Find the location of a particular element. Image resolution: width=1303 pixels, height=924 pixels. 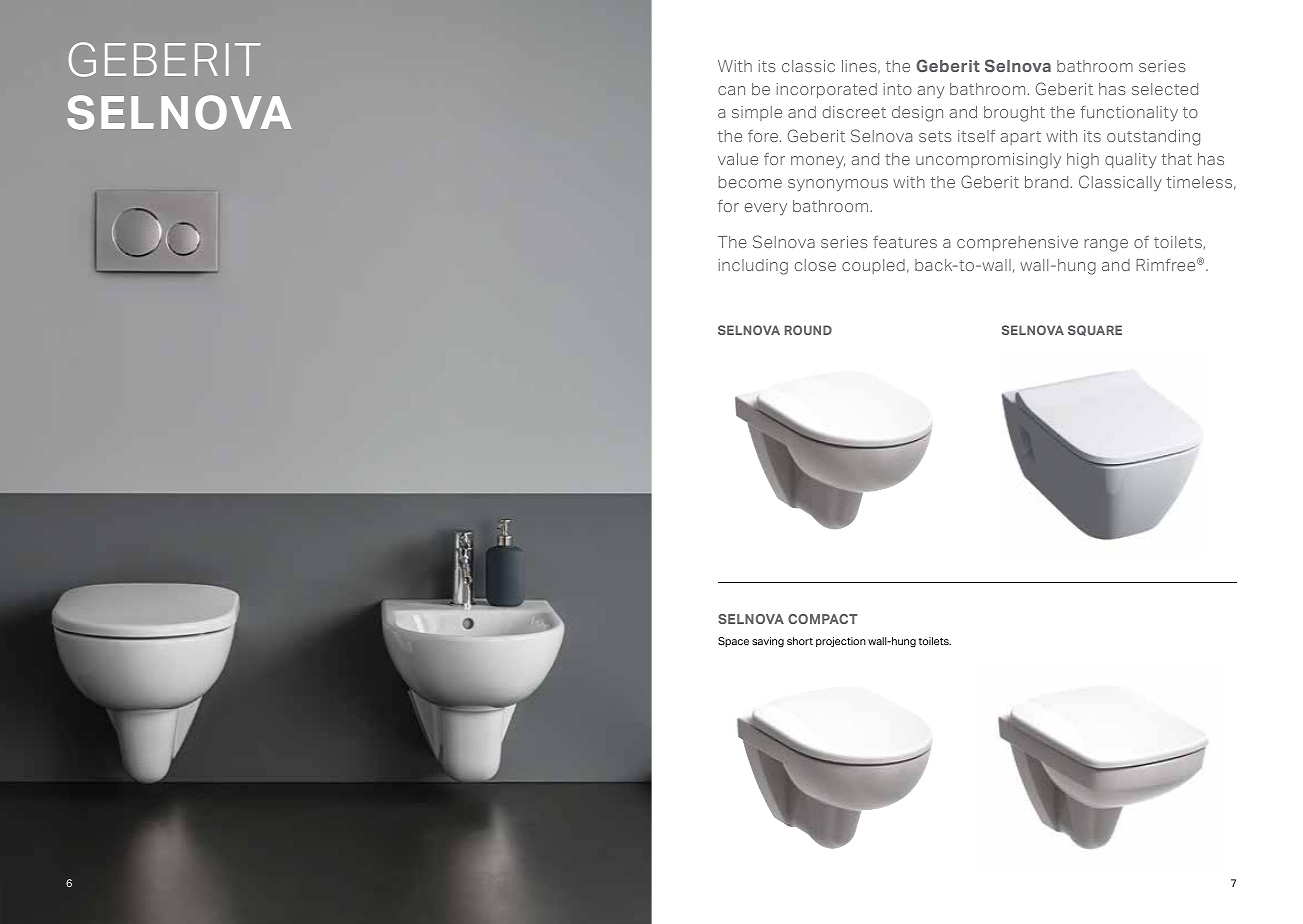

short is located at coordinates (800, 641).
